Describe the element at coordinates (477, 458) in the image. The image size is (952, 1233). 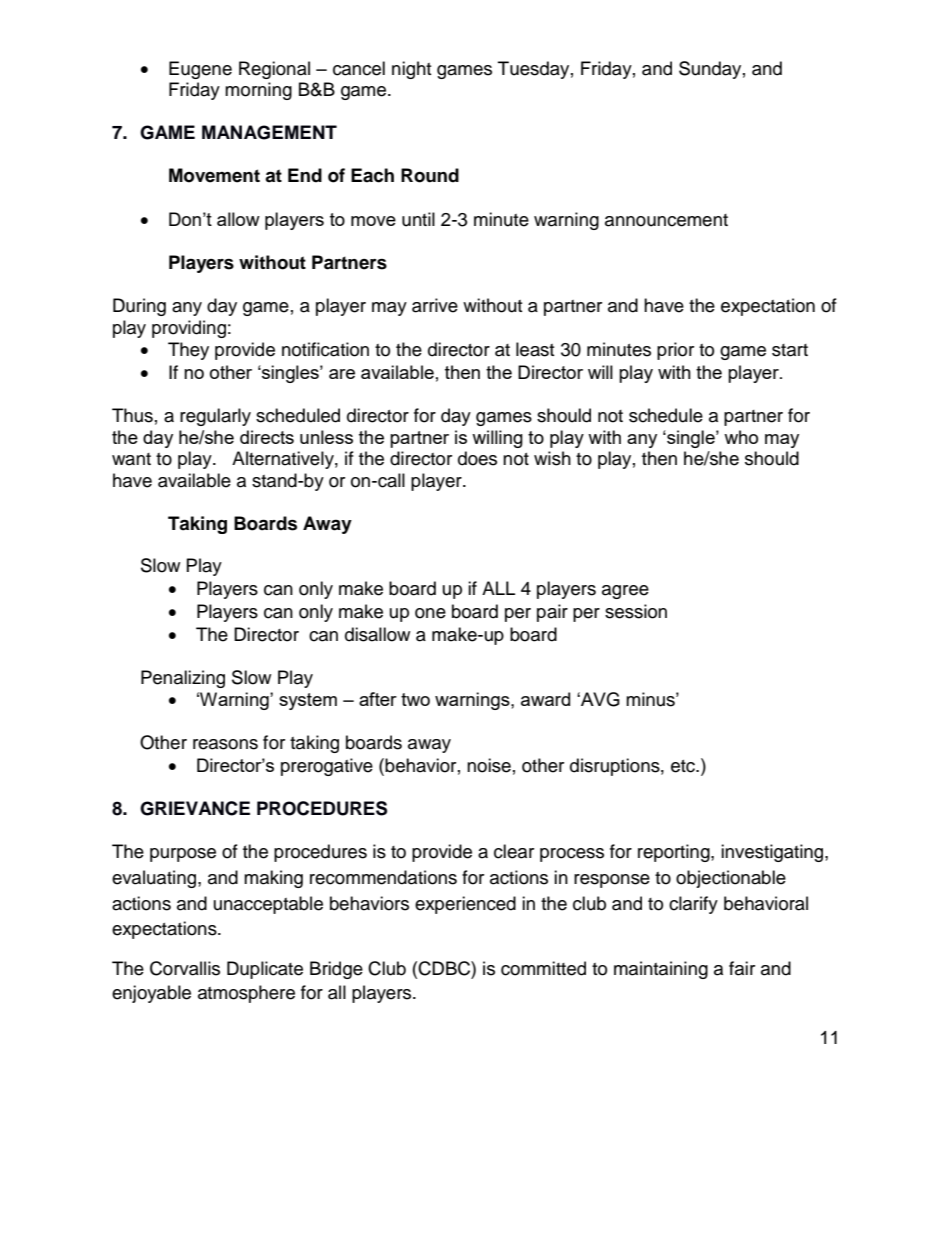
I see `does` at that location.
